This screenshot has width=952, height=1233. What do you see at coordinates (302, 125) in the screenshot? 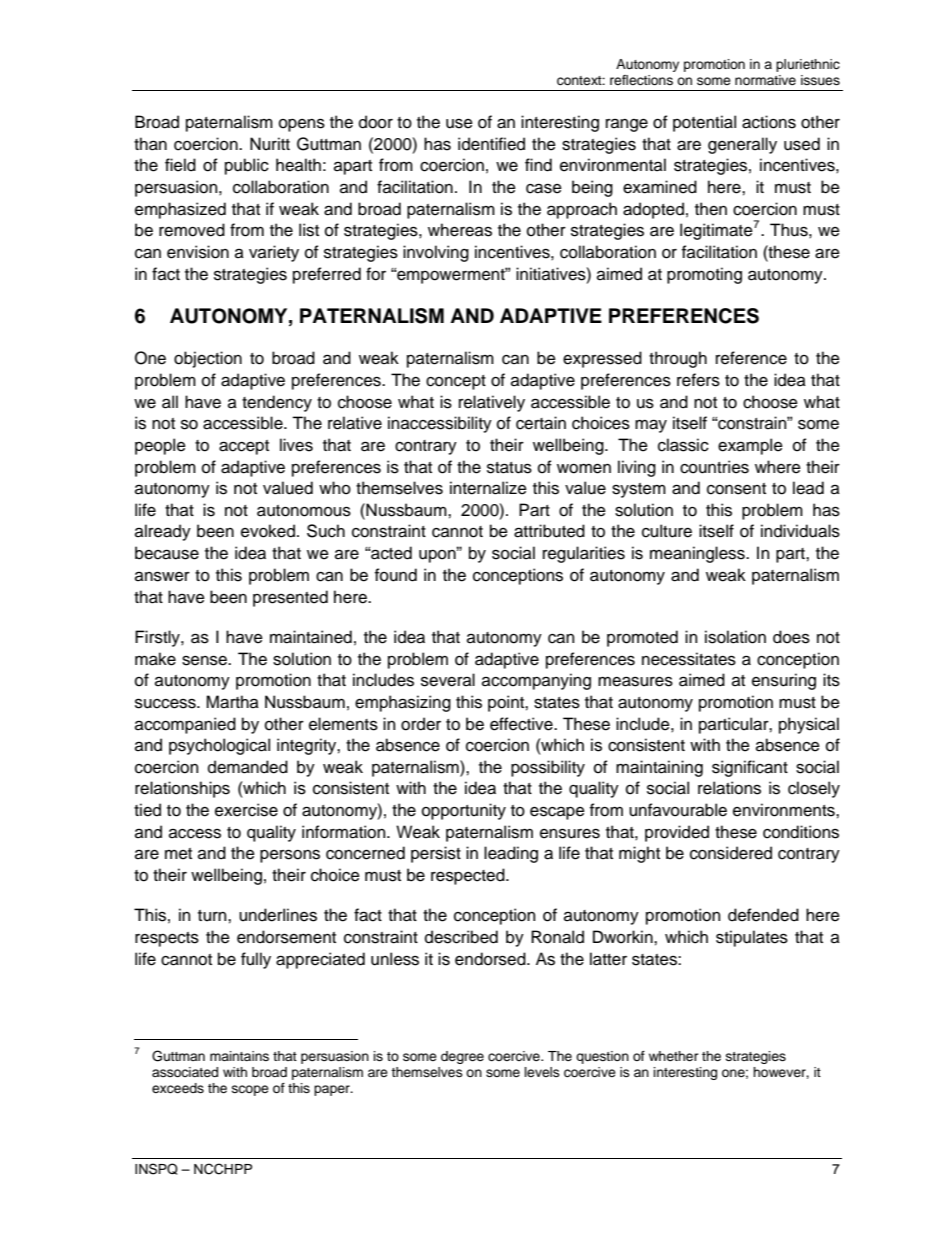
I see `opens` at bounding box center [302, 125].
